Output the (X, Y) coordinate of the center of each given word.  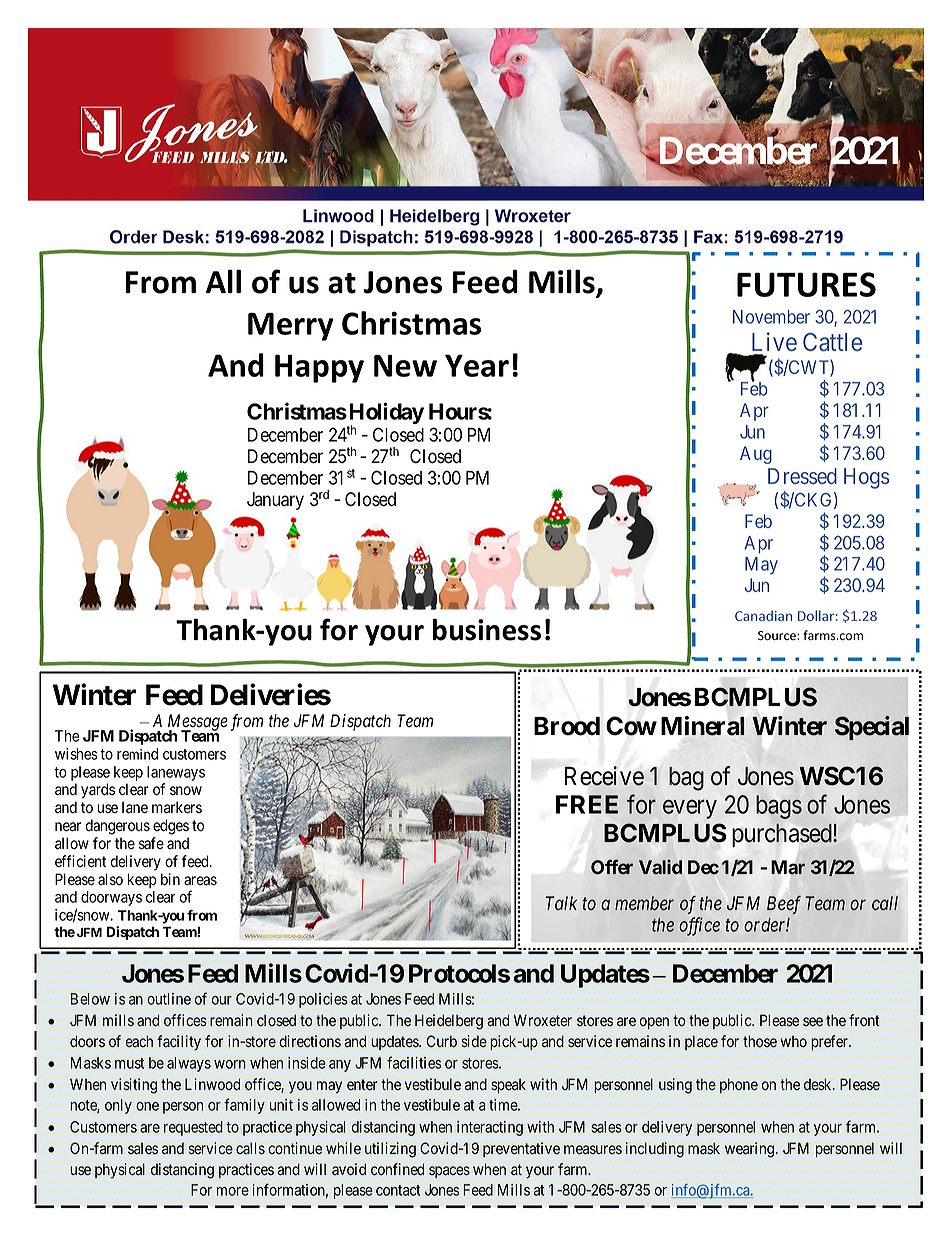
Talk (561, 903)
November (771, 317)
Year (477, 365)
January (275, 501)
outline (169, 999)
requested (193, 1128)
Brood (567, 726)
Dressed (802, 476)
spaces (449, 1172)
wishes (76, 754)
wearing (749, 1150)
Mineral (703, 726)
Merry (291, 327)
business (487, 629)
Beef (784, 904)
